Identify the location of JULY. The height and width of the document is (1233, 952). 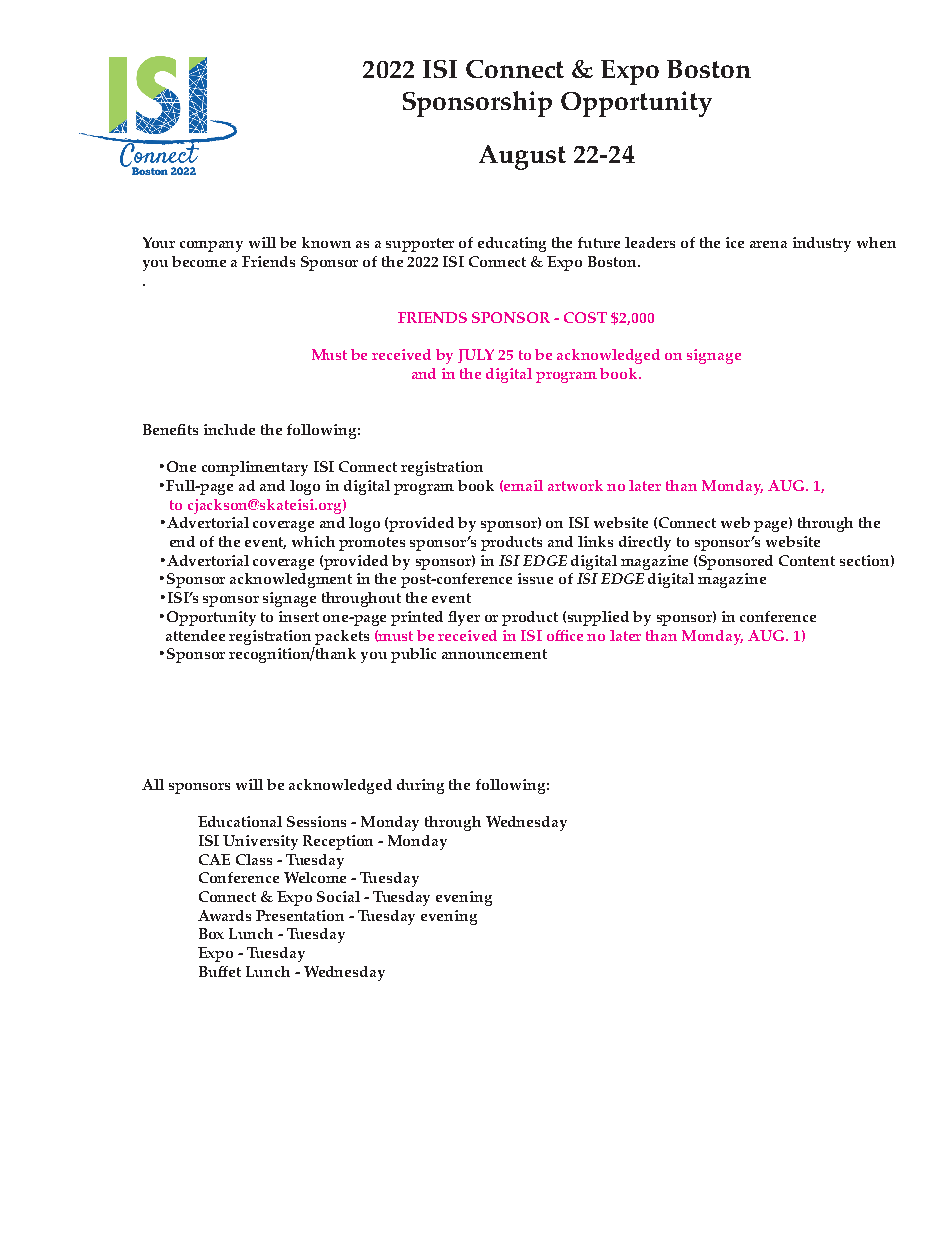
(476, 356).
